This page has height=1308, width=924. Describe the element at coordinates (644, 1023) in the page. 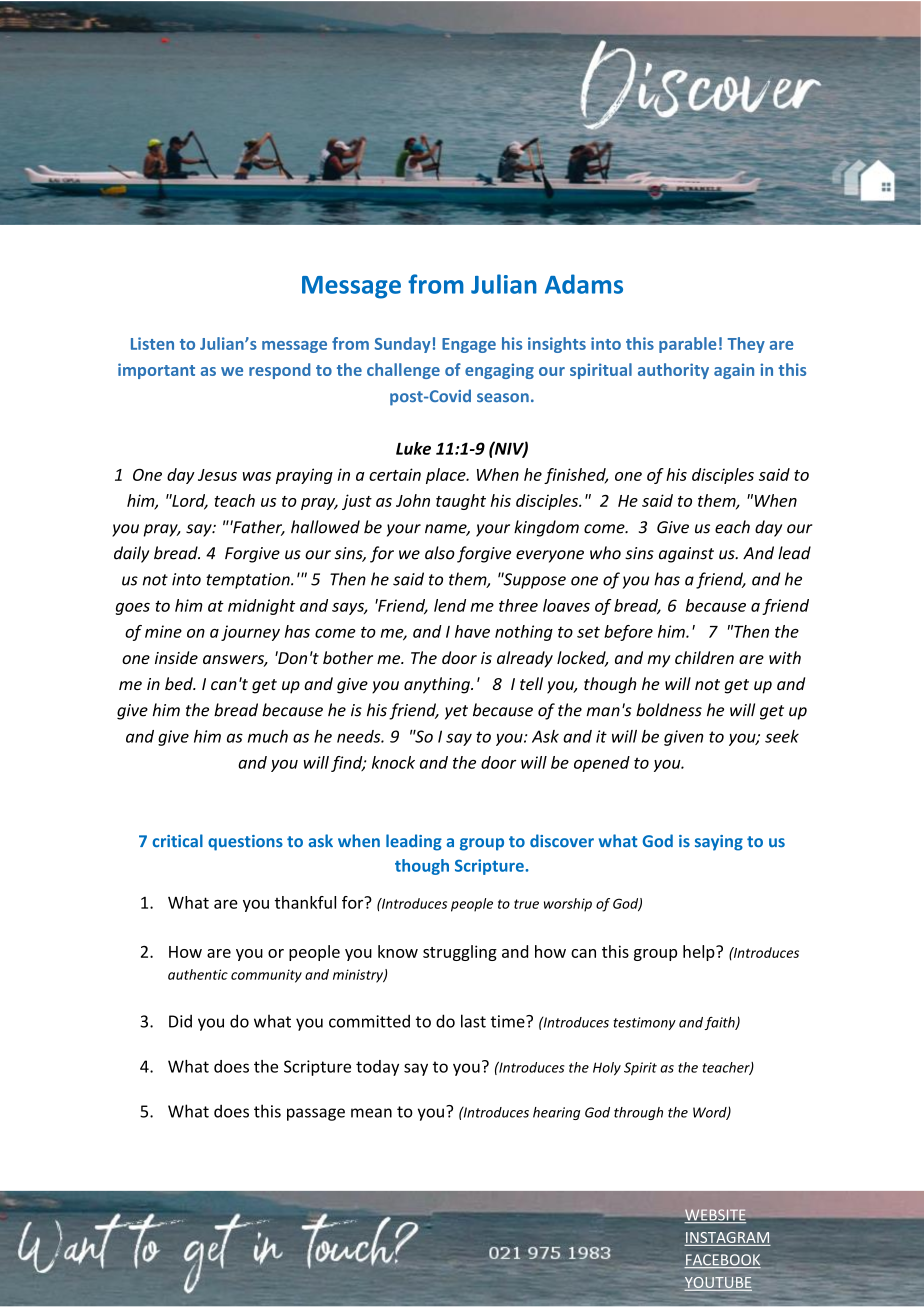

I see `testimony` at that location.
